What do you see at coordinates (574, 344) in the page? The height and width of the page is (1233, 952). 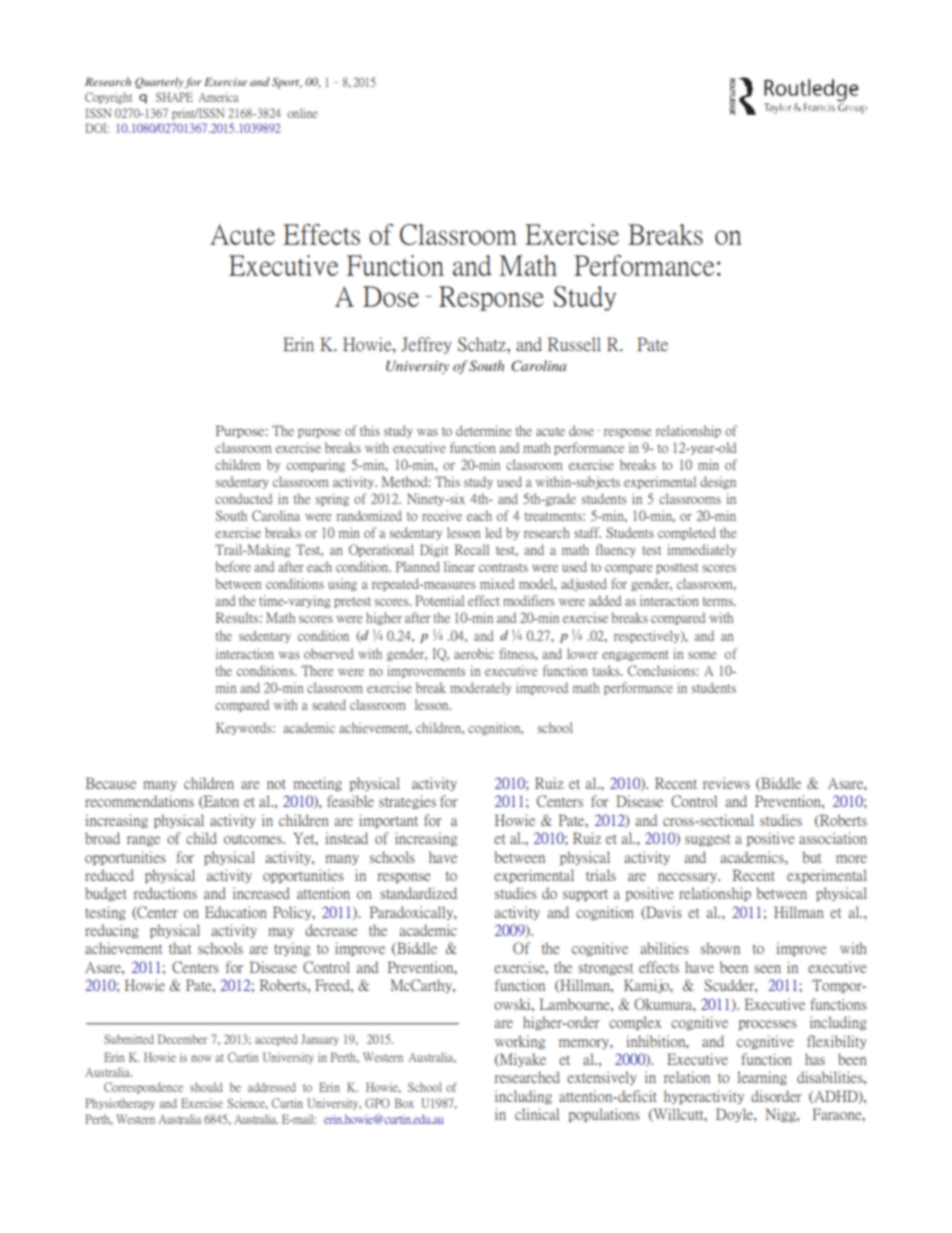 I see `Russell` at bounding box center [574, 344].
